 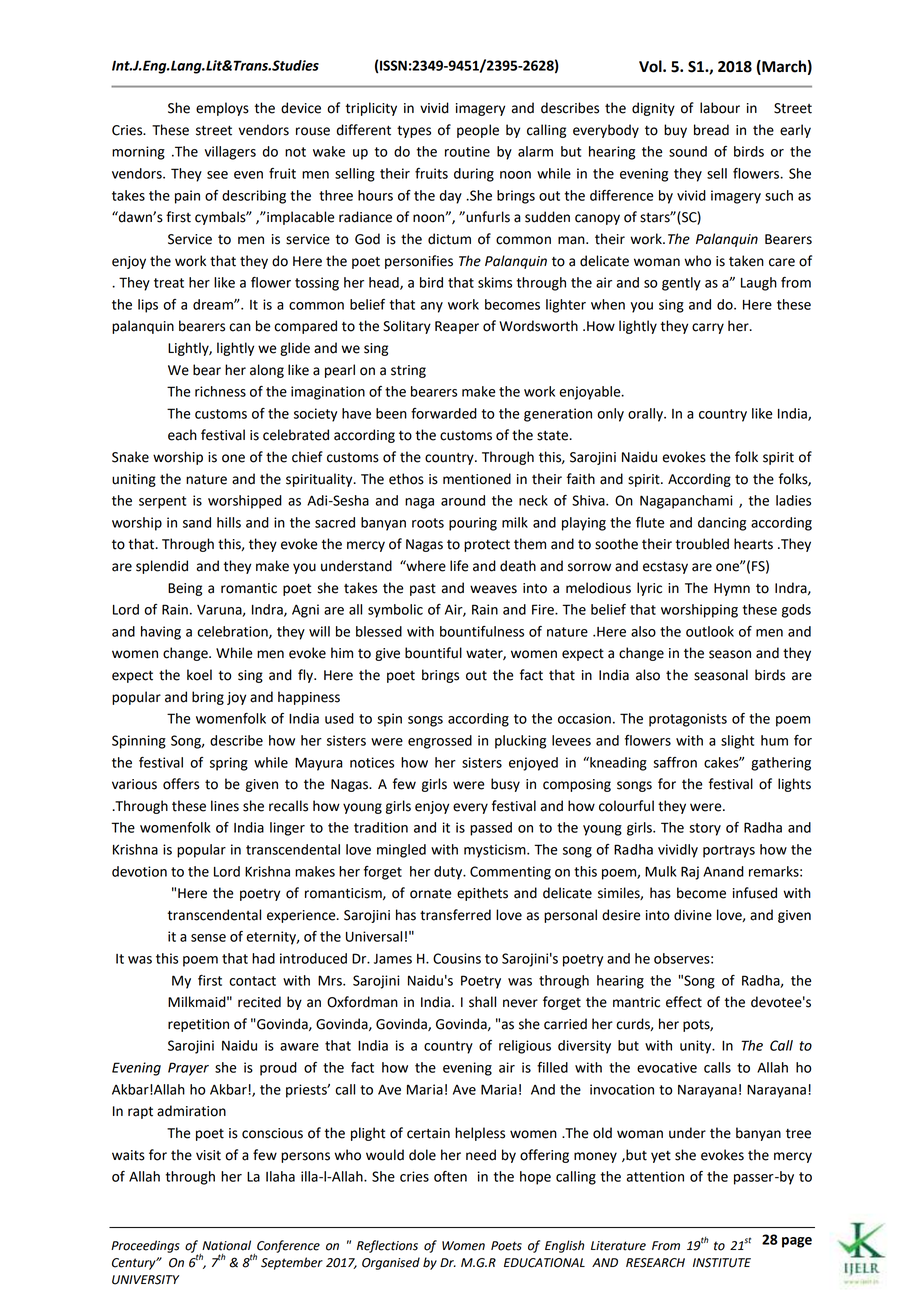 What do you see at coordinates (467, 151) in the screenshot?
I see `routine` at bounding box center [467, 151].
